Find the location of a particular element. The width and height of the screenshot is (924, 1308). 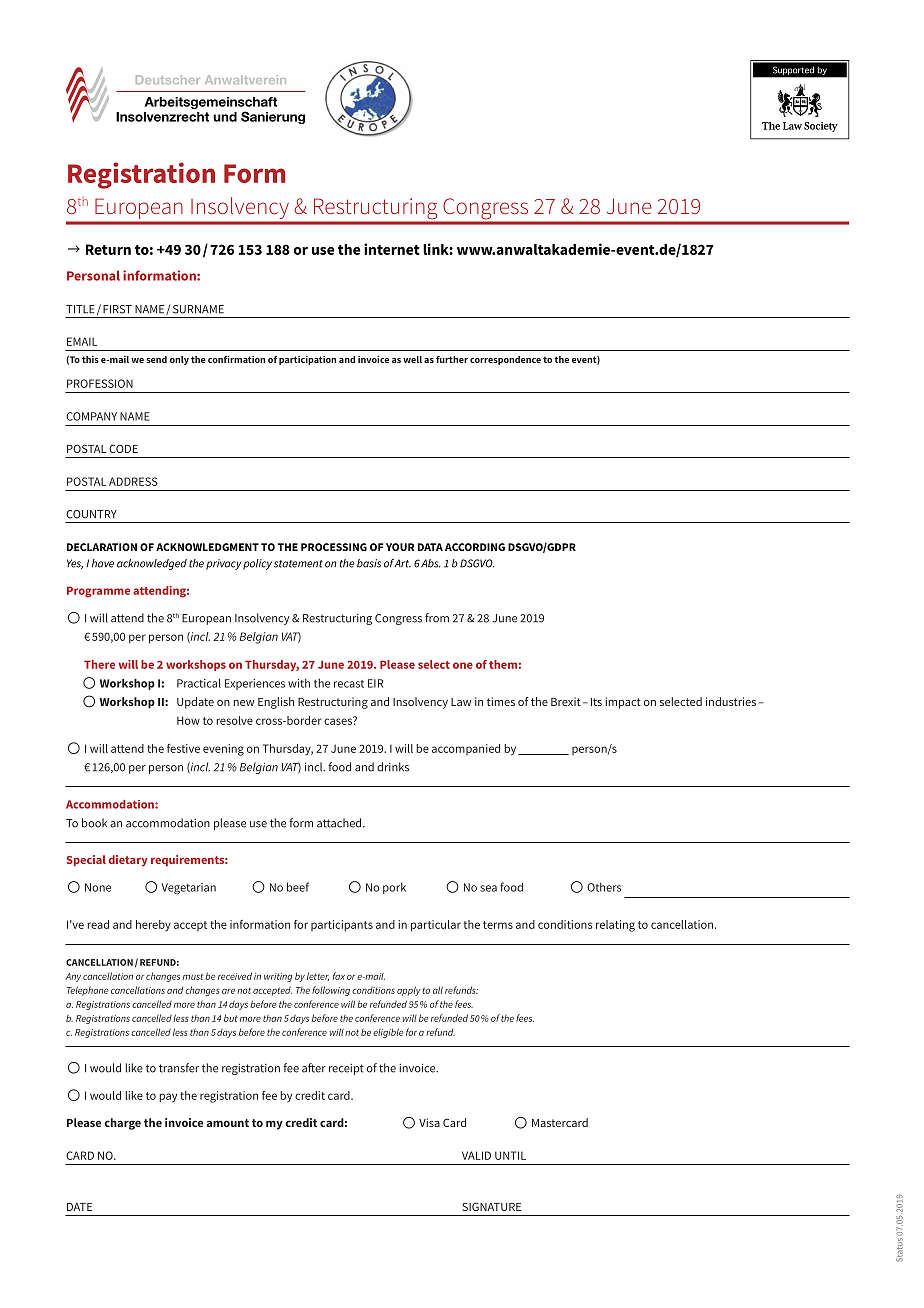

VALID is located at coordinates (476, 1155).
